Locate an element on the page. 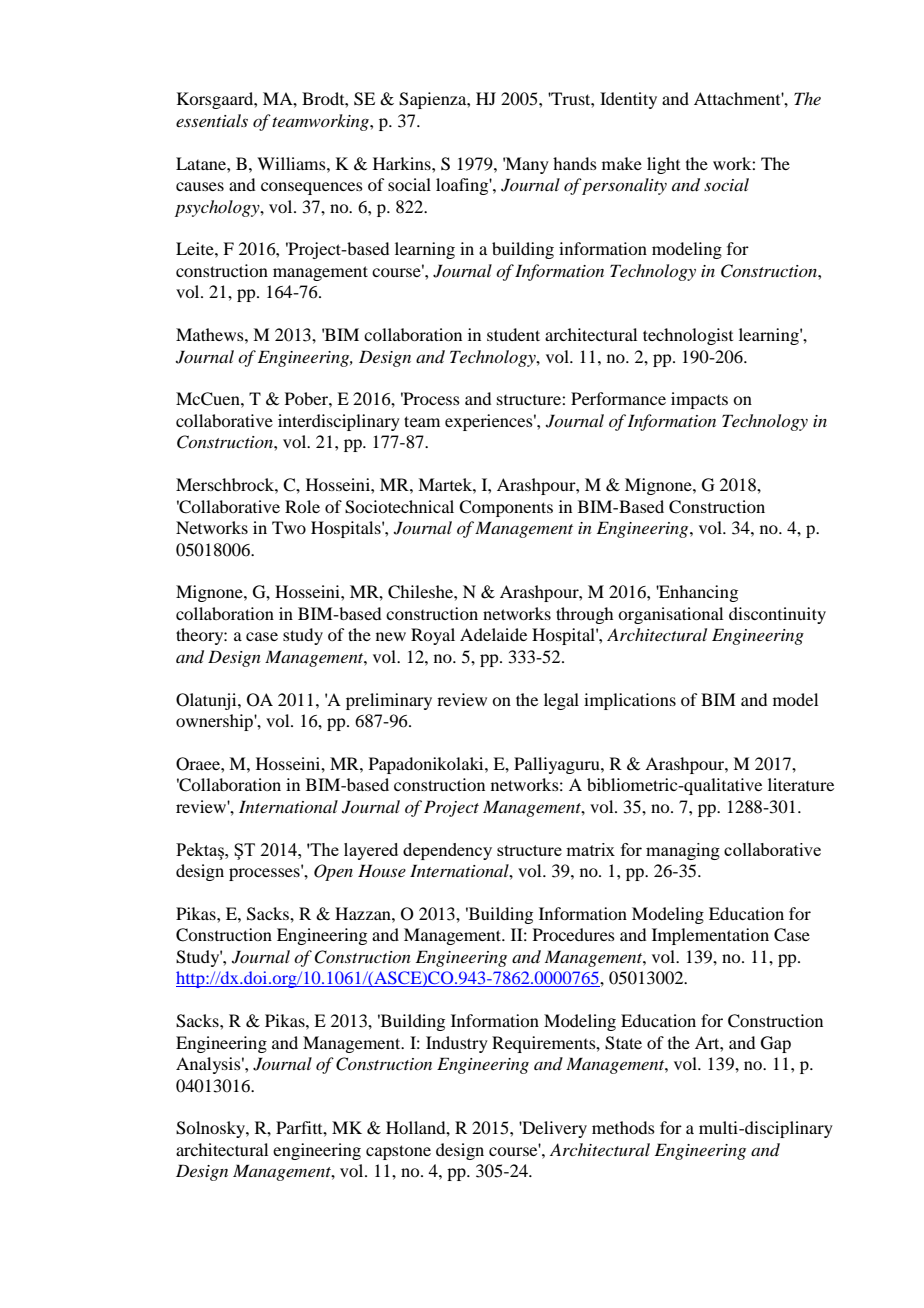 Image resolution: width=924 pixels, height=1308 pixels. discontinuity is located at coordinates (777, 615).
